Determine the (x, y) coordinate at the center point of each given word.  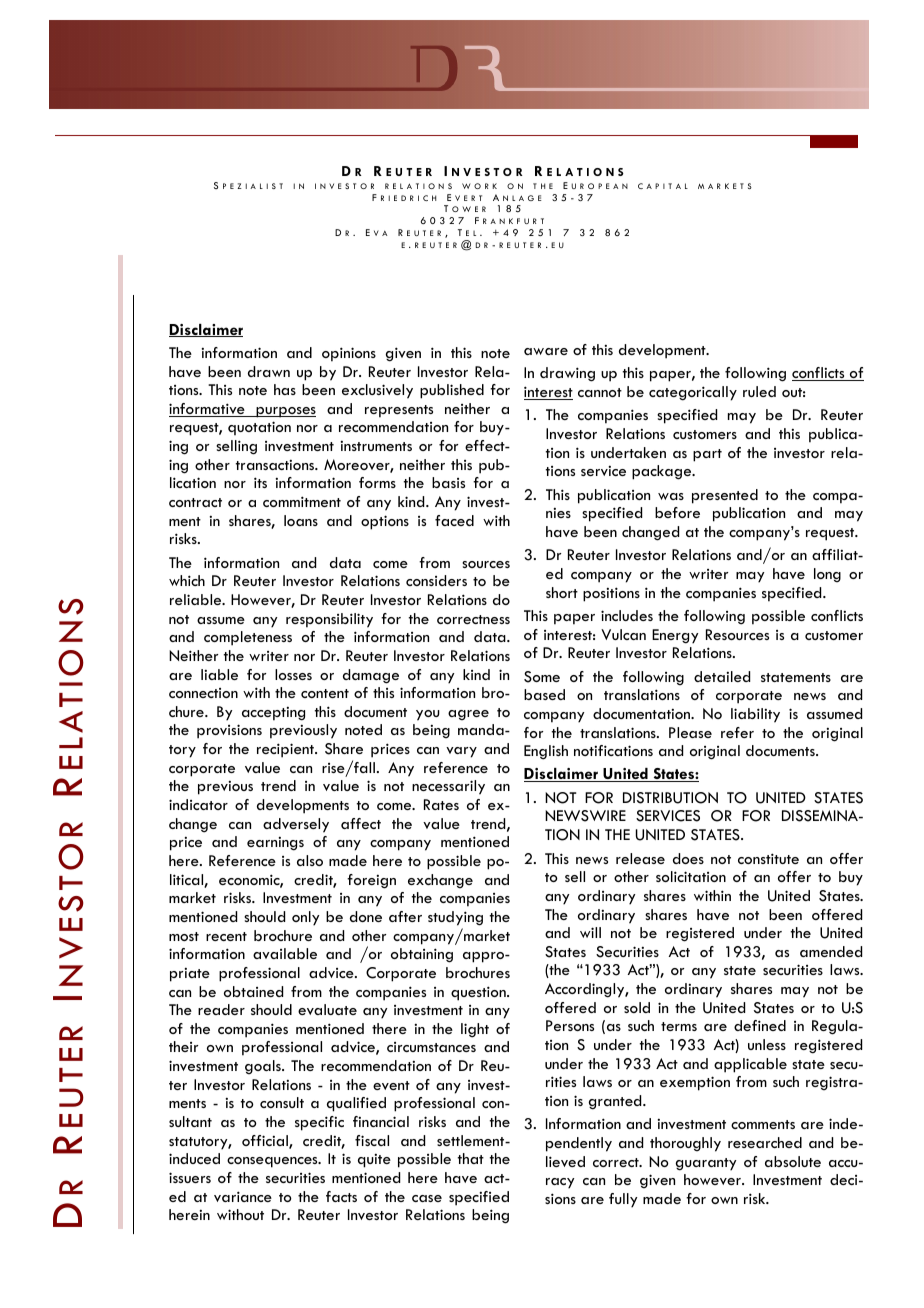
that (471, 1158)
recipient (286, 750)
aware (546, 351)
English (546, 752)
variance (243, 1196)
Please (690, 732)
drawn (269, 371)
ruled (759, 391)
